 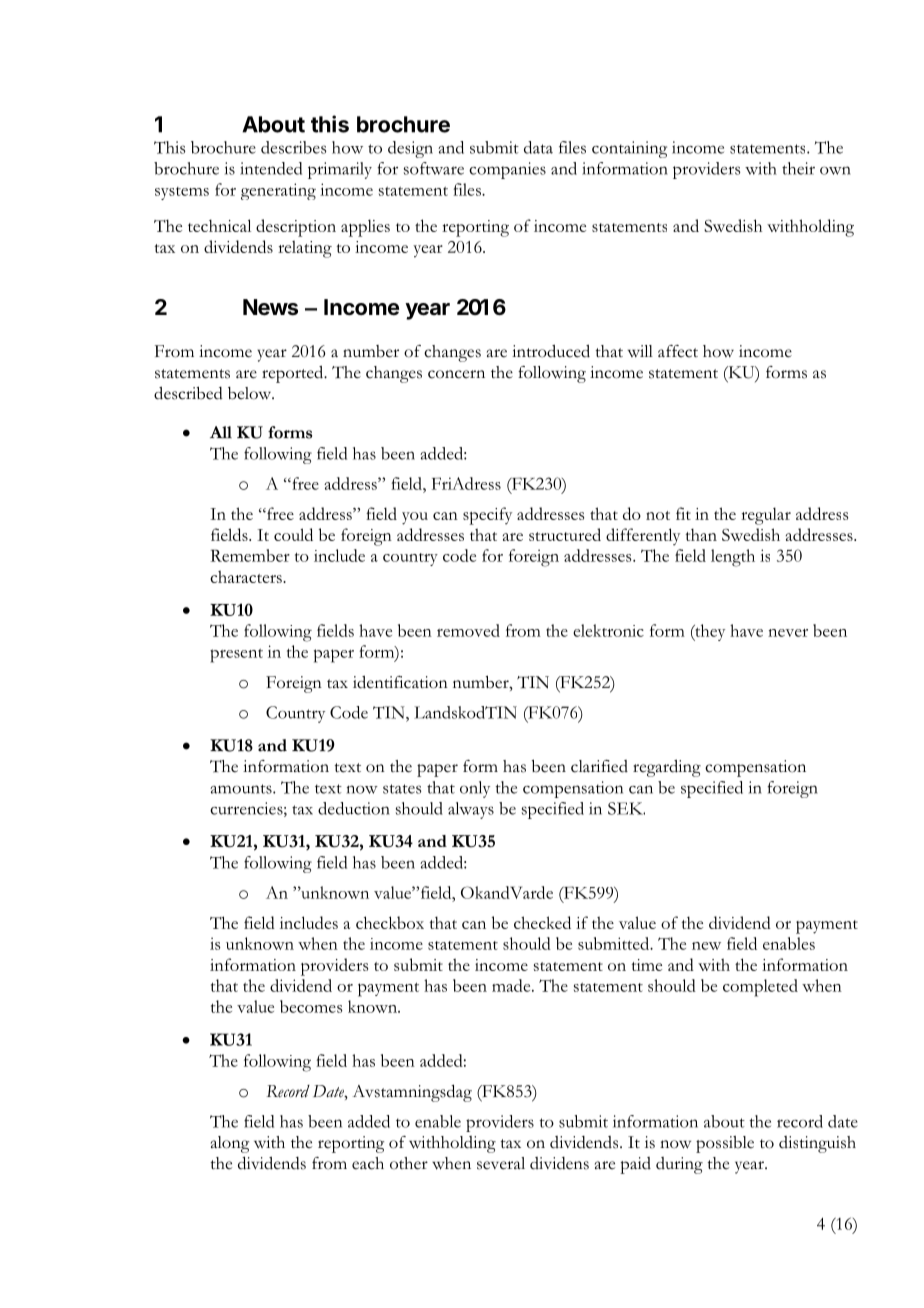 I want to click on companies, so click(x=507, y=170).
